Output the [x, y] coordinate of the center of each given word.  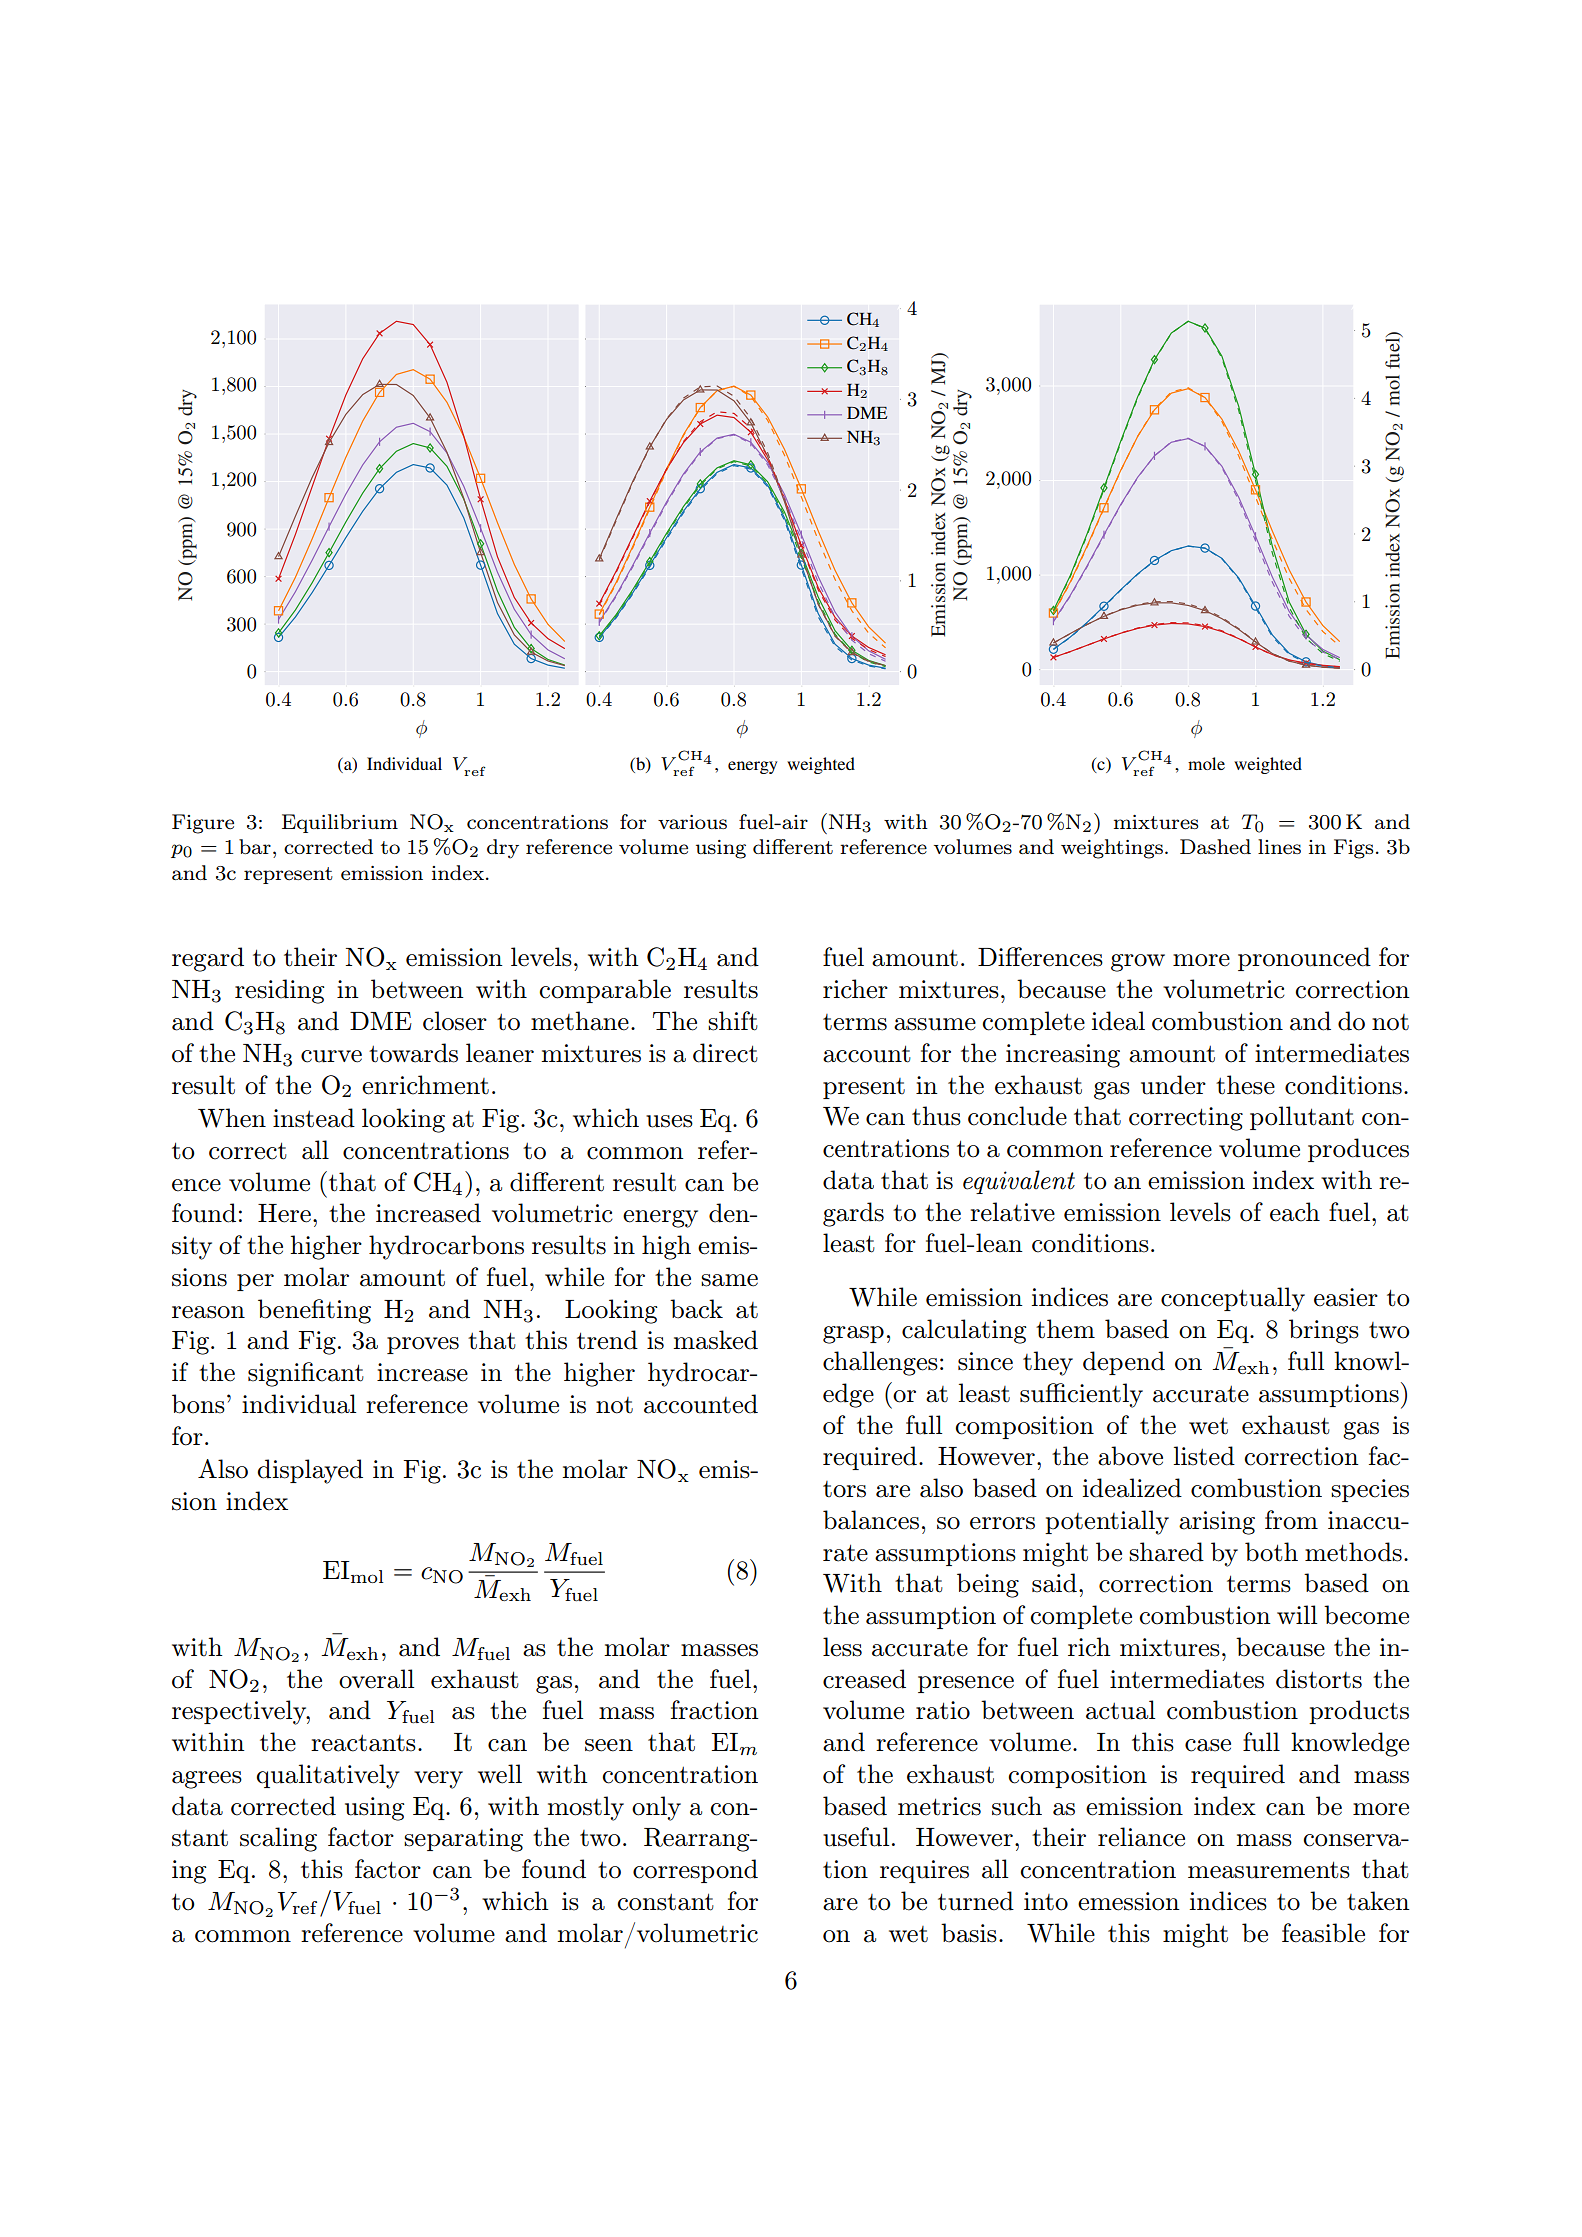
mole [1206, 763]
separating [463, 1840]
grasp [853, 1335]
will [1297, 1614]
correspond [695, 1871]
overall [376, 1679]
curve [331, 1056]
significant [306, 1374]
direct [725, 1053]
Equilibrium [340, 823]
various [692, 822]
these [1245, 1085]
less [842, 1647]
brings [1324, 1331]
